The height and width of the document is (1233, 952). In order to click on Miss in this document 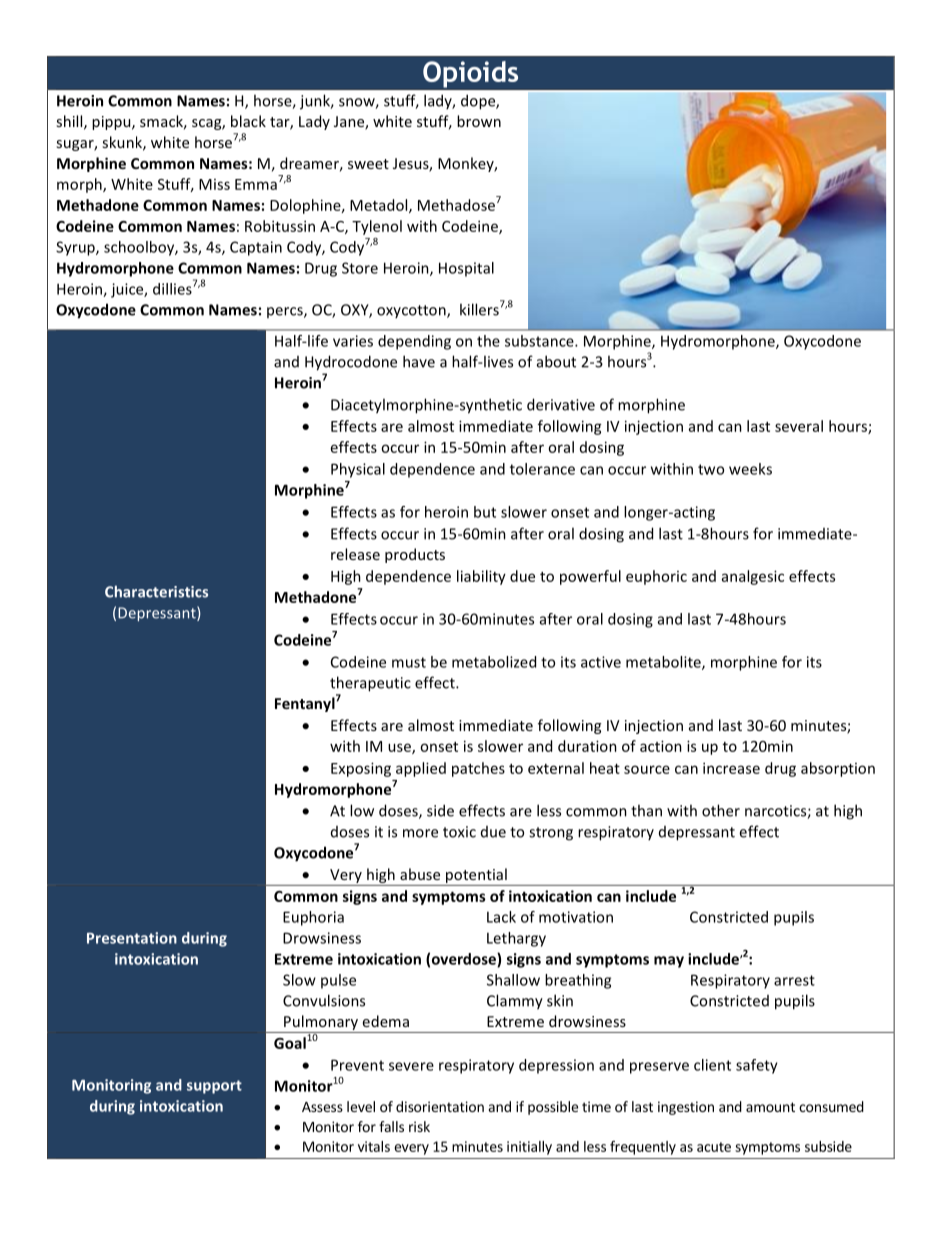, I will do `click(214, 184)`.
